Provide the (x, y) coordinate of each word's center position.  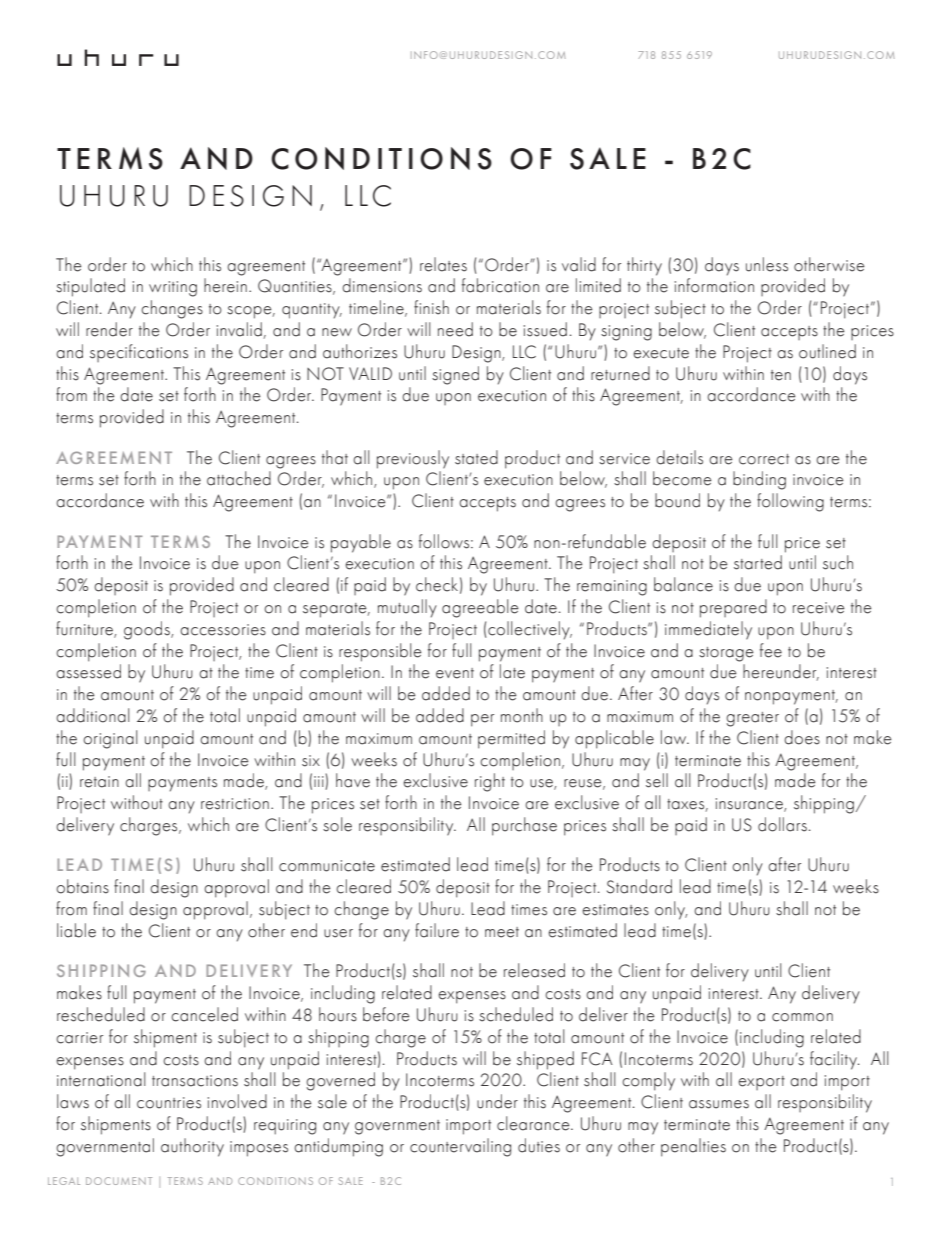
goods (148, 630)
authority (192, 1147)
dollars (782, 824)
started (758, 562)
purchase (524, 826)
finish (431, 307)
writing (173, 289)
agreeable (480, 608)
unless (767, 264)
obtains (82, 886)
